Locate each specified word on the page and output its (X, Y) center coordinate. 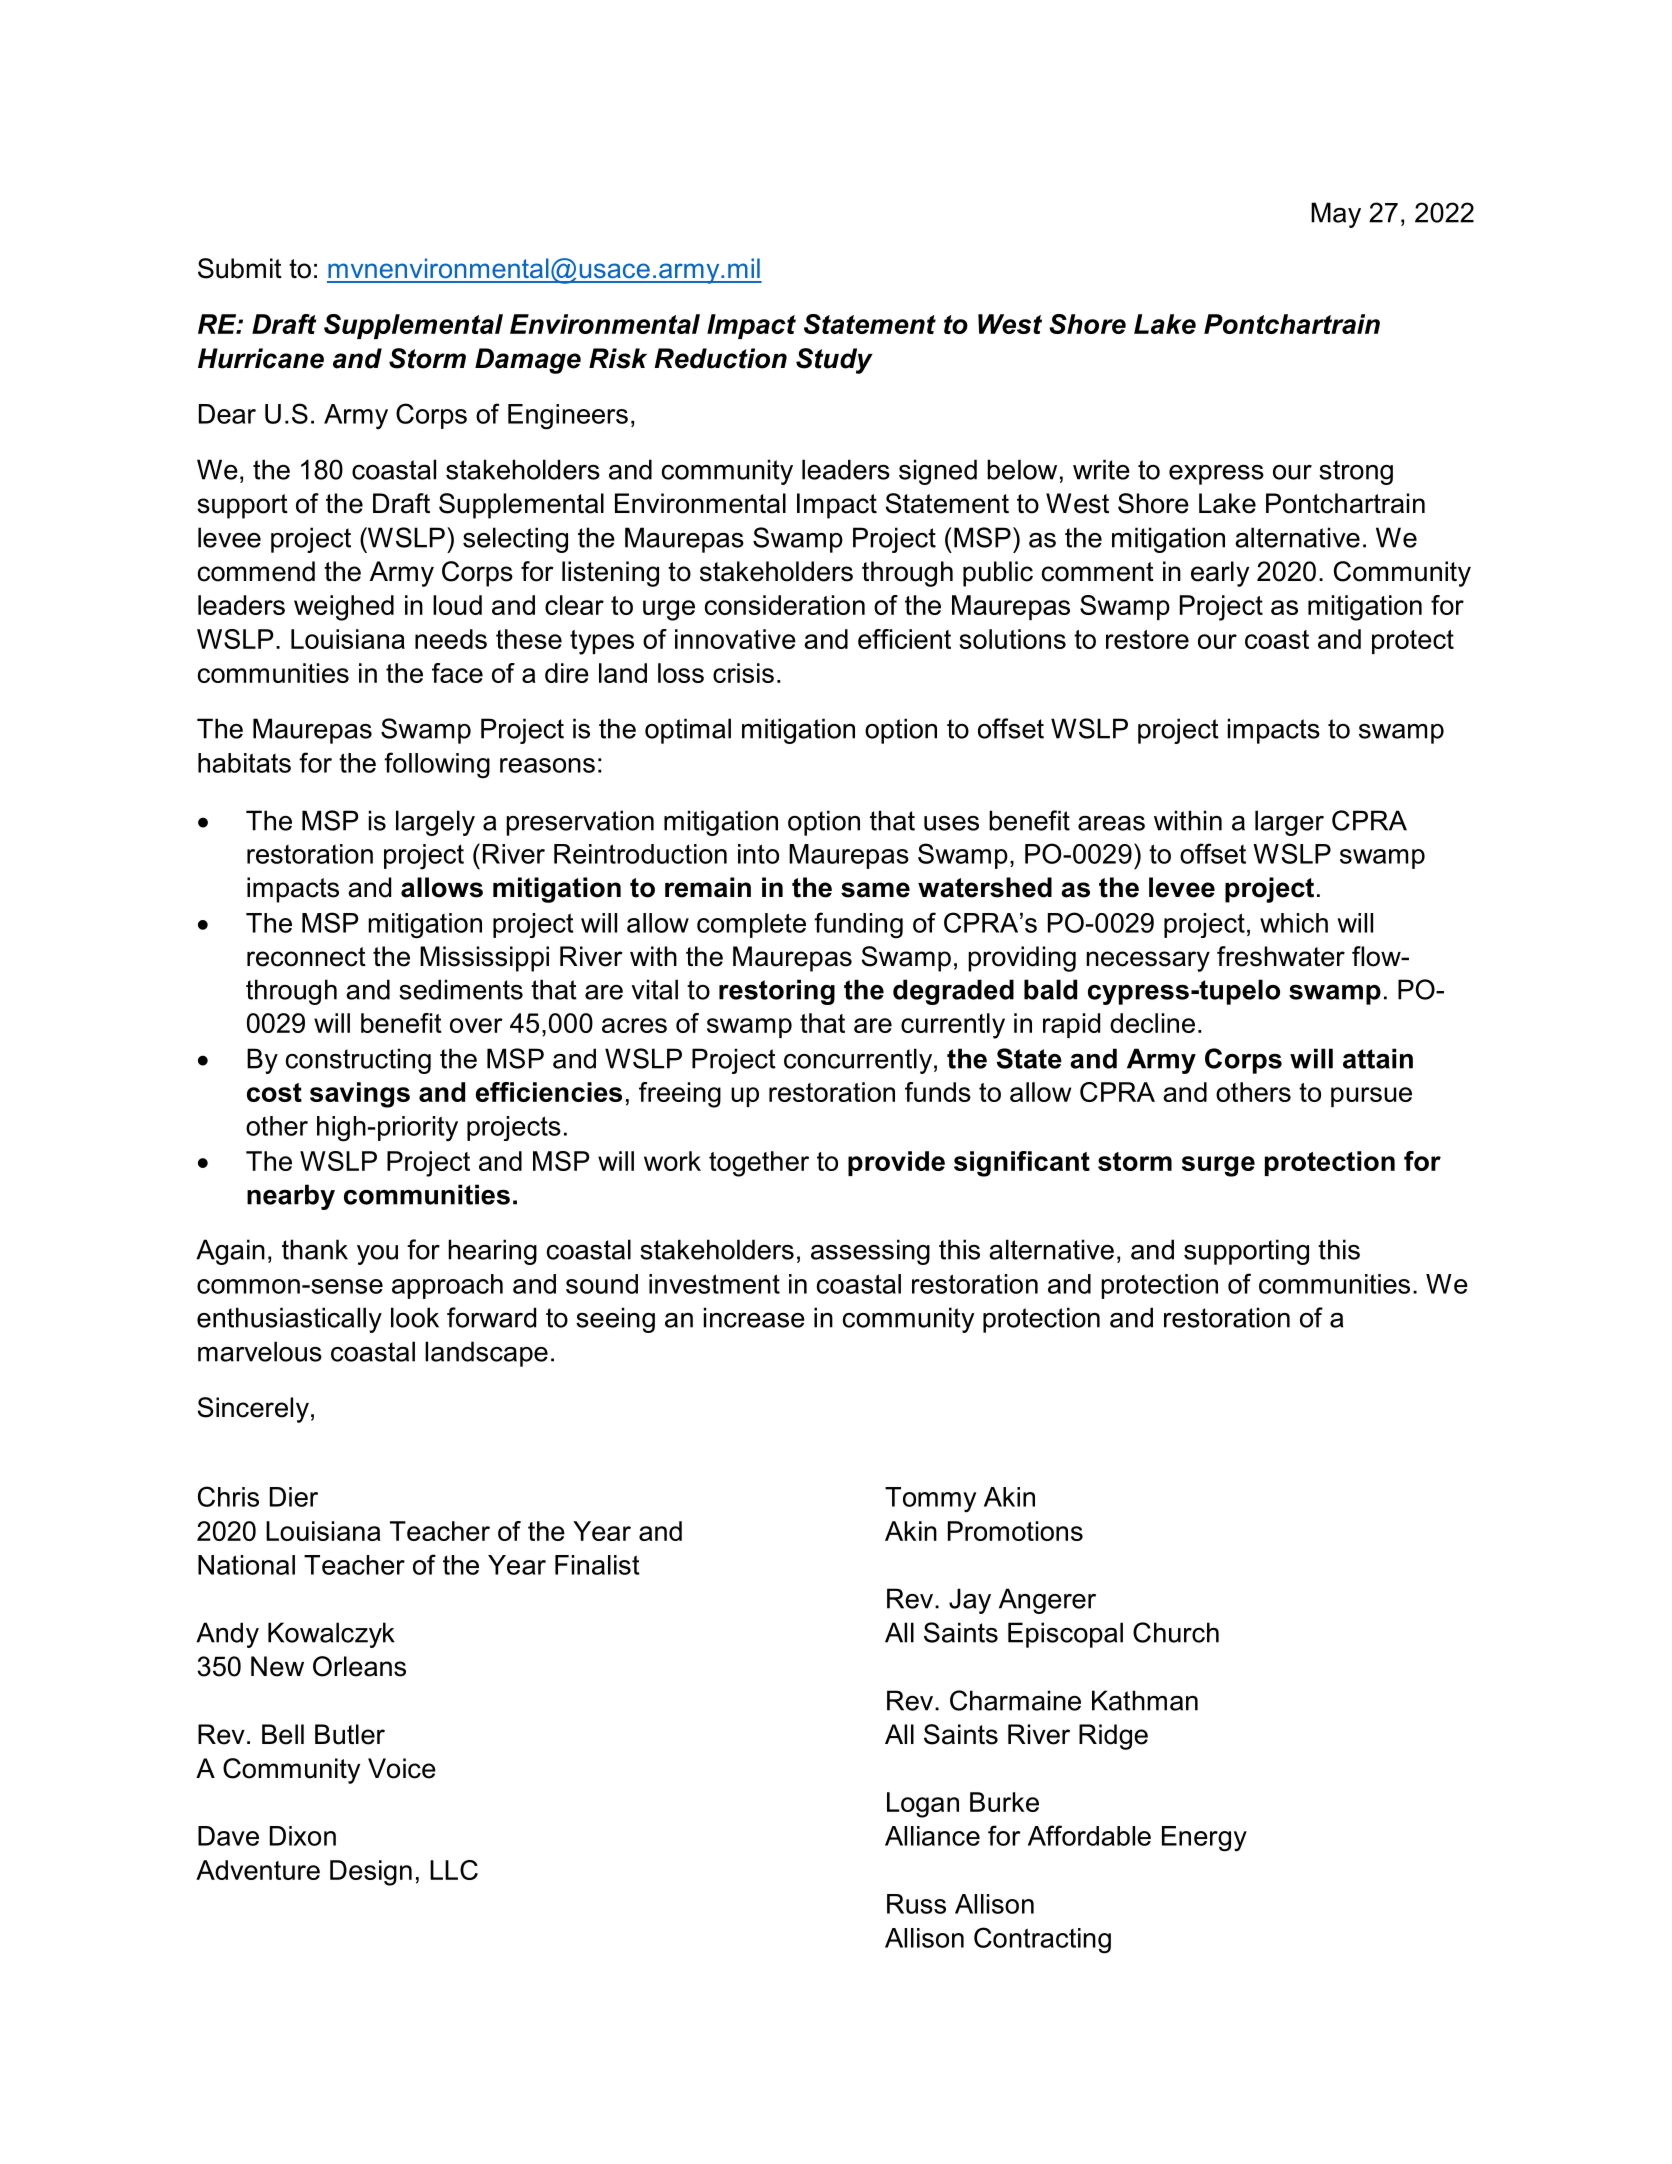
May (1336, 215)
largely (435, 823)
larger (1289, 823)
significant (1022, 1164)
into (758, 854)
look (415, 1317)
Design (371, 1873)
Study (834, 361)
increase (754, 1317)
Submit (240, 268)
